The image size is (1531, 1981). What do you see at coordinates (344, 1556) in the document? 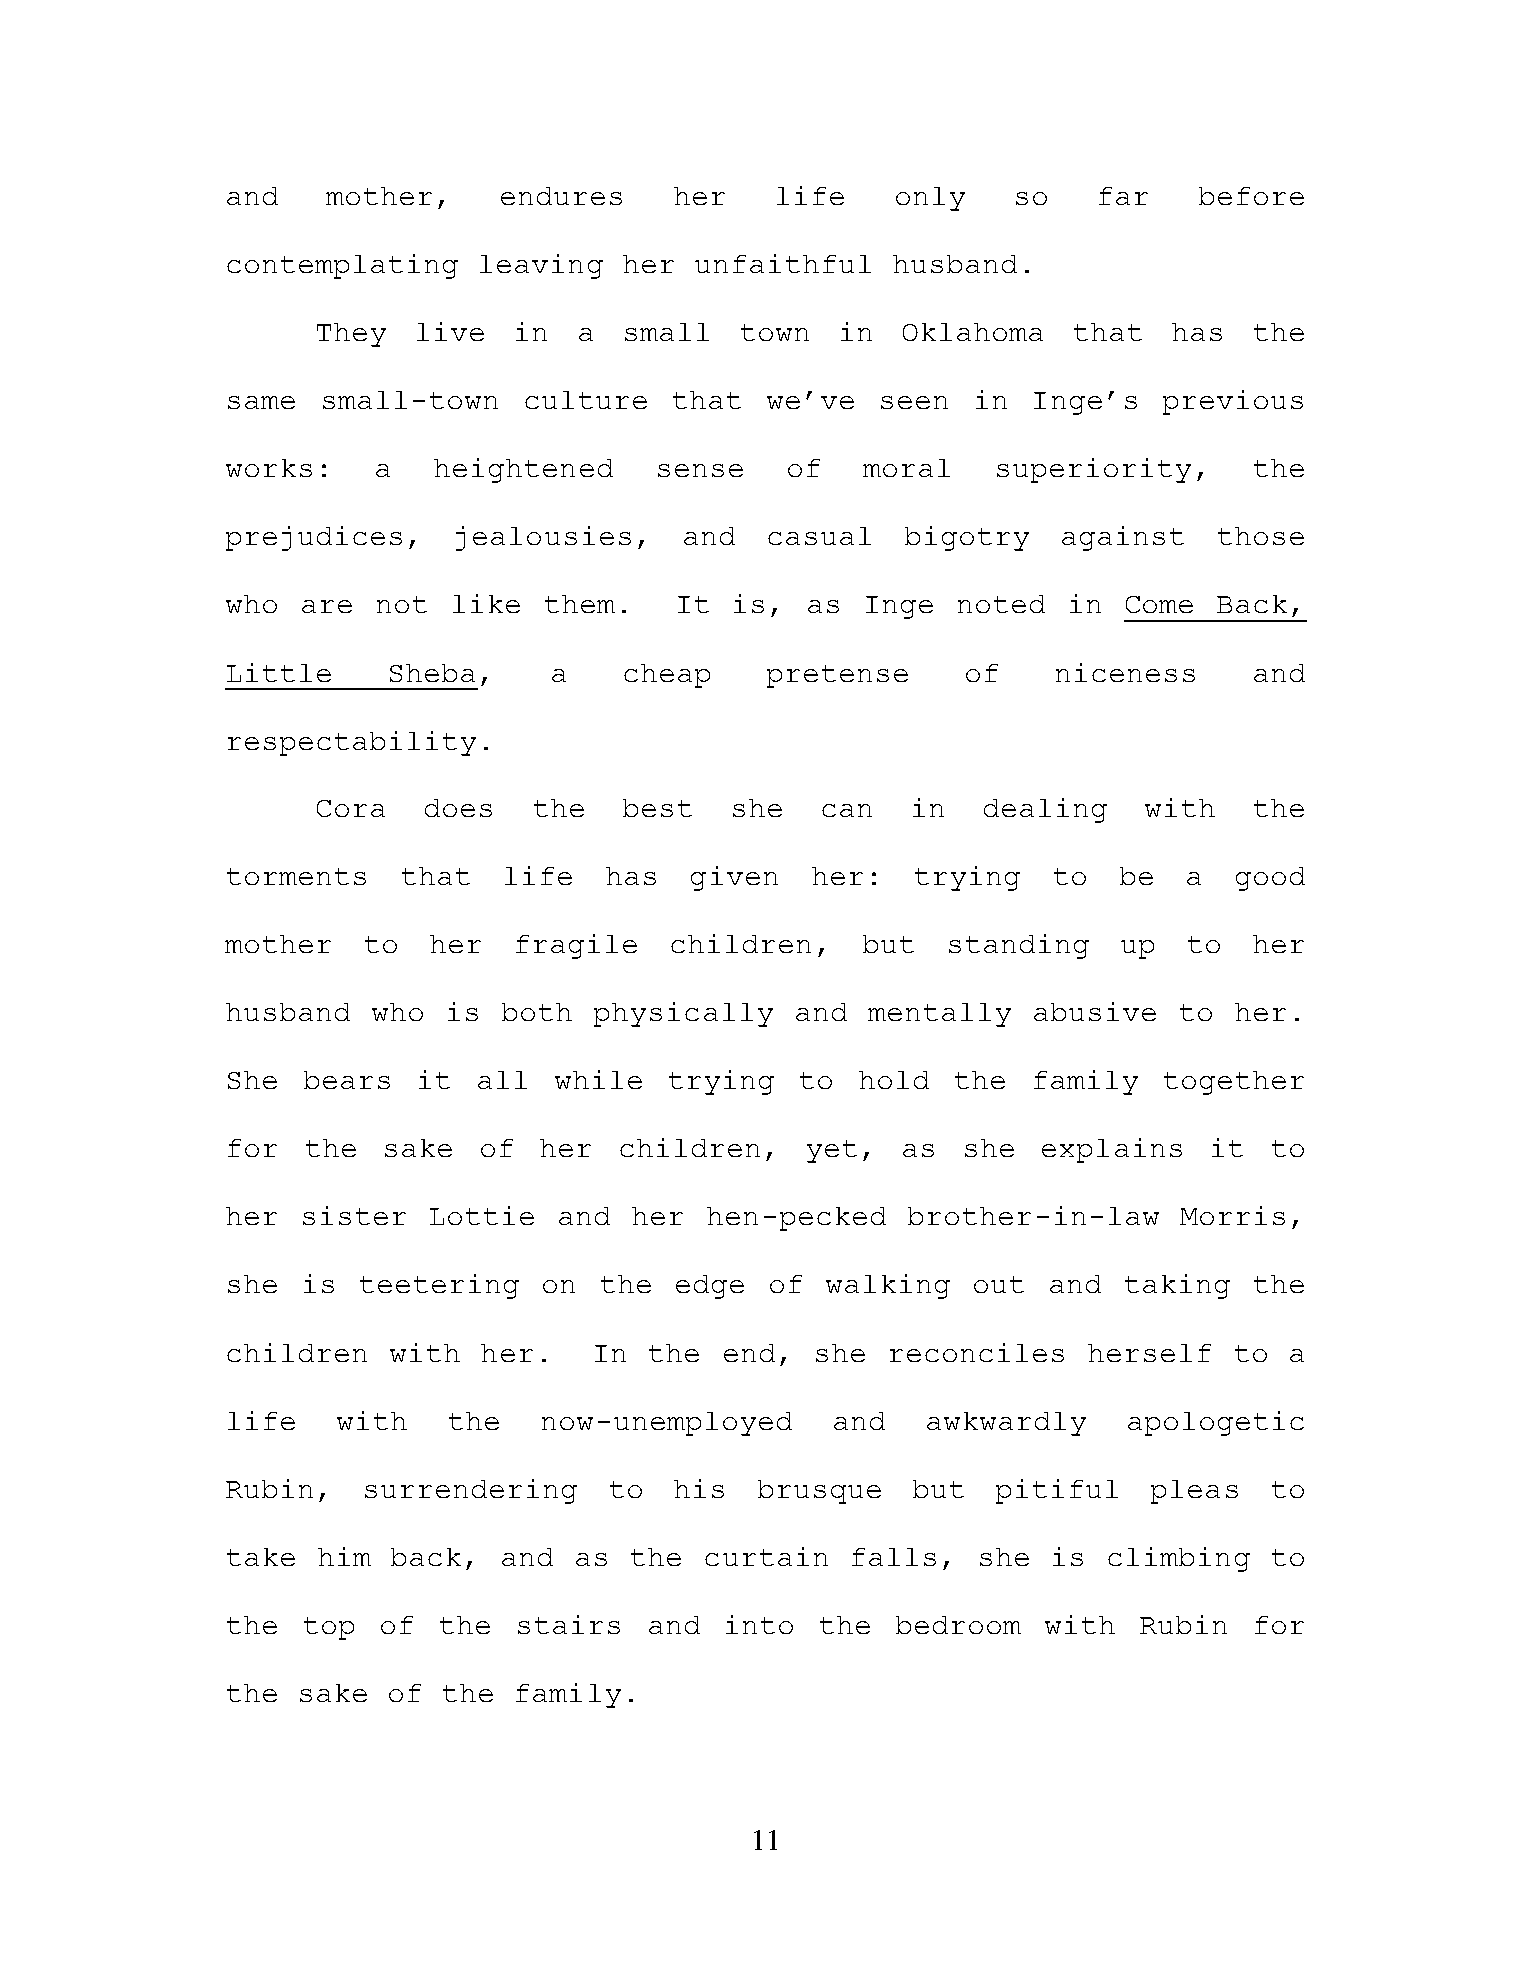
I see `him` at bounding box center [344, 1556].
